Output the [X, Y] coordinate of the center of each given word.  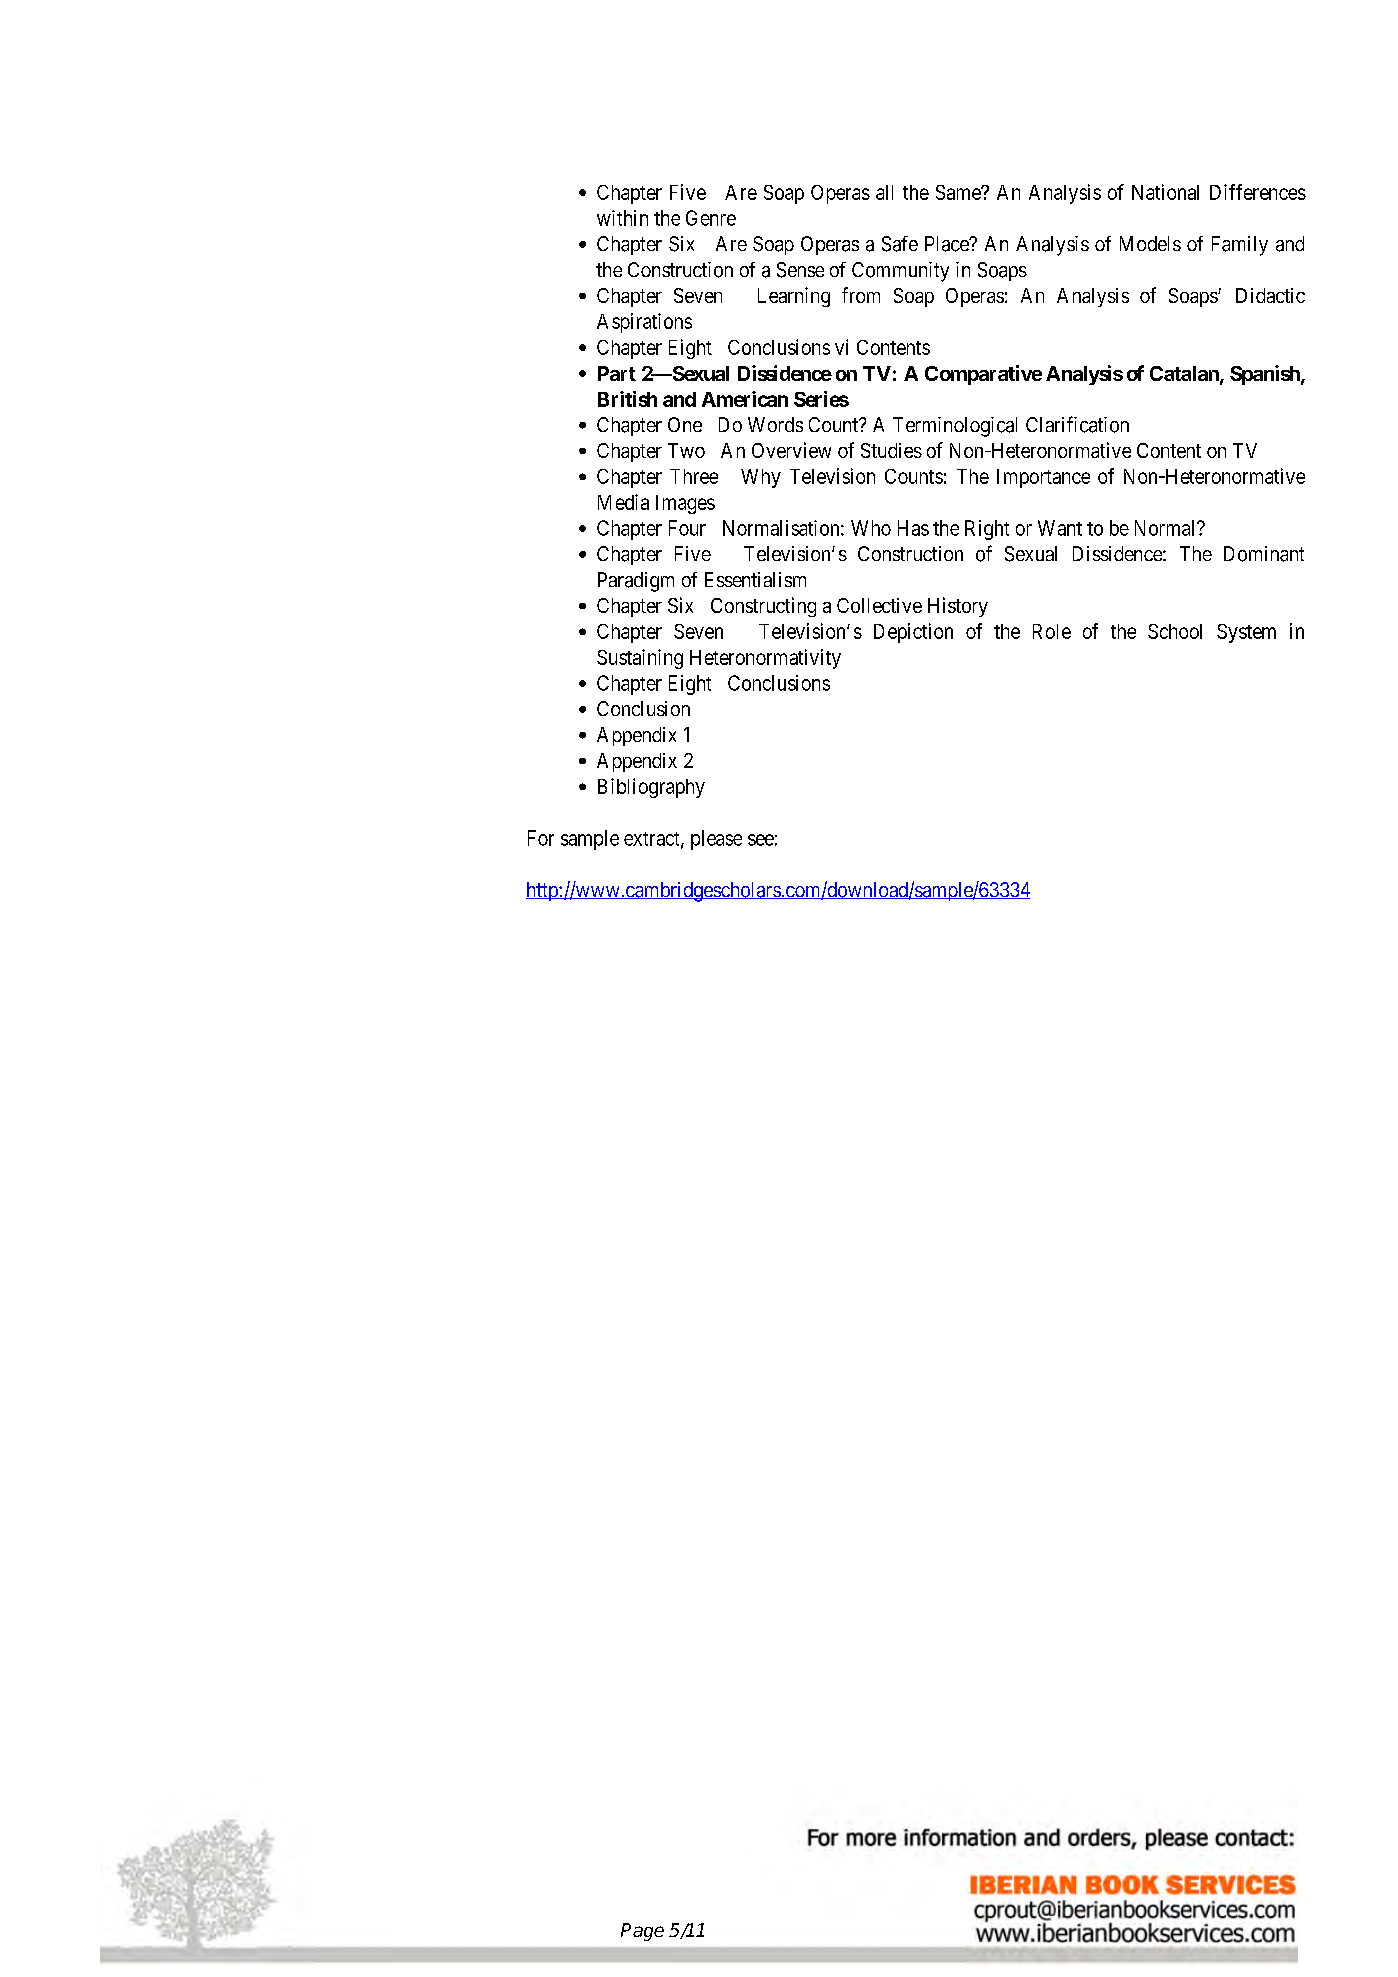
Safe [900, 244]
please [716, 840]
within [622, 218]
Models [1150, 243]
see [761, 840]
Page [642, 1932]
